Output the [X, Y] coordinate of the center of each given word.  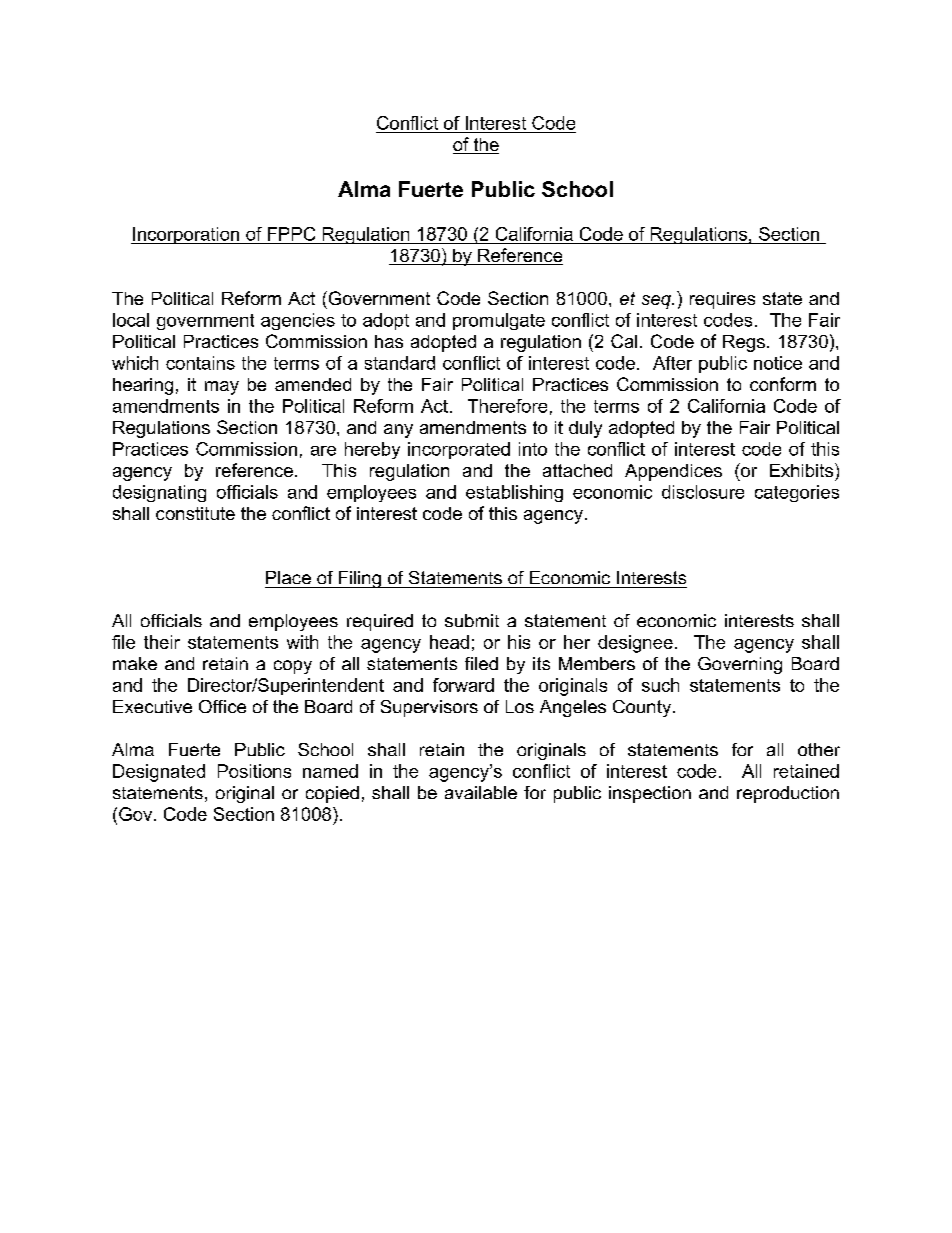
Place [288, 577]
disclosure [703, 492]
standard [400, 363]
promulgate [499, 321]
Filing [359, 579]
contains [200, 363]
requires [722, 300]
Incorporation [186, 235]
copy [293, 667]
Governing [740, 665]
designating [159, 493]
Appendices [673, 472]
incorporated [459, 450]
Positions [254, 771]
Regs [744, 343]
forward [463, 685]
